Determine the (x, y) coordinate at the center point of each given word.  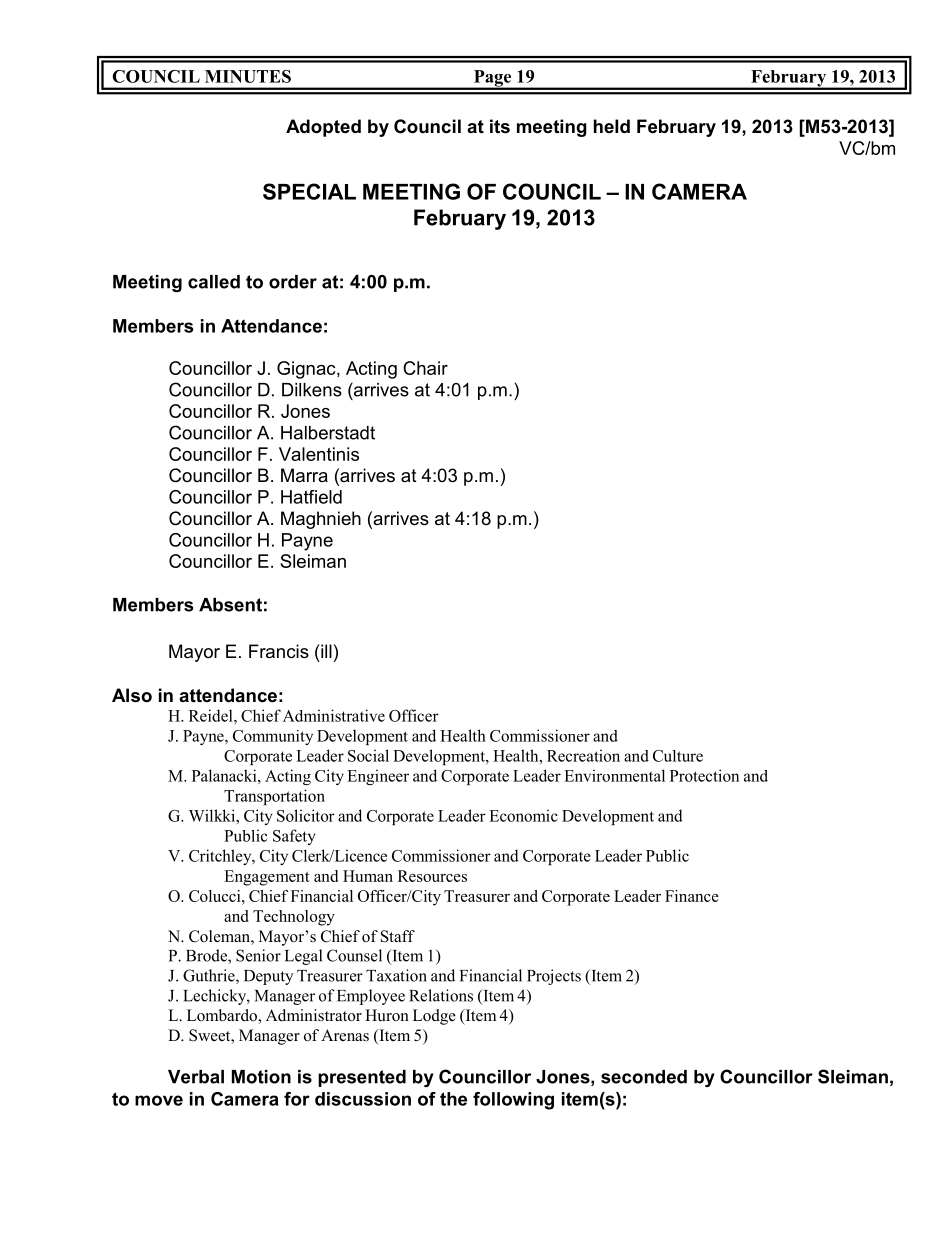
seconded (644, 1077)
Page (492, 79)
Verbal (196, 1077)
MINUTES (248, 76)
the (453, 1099)
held (612, 126)
